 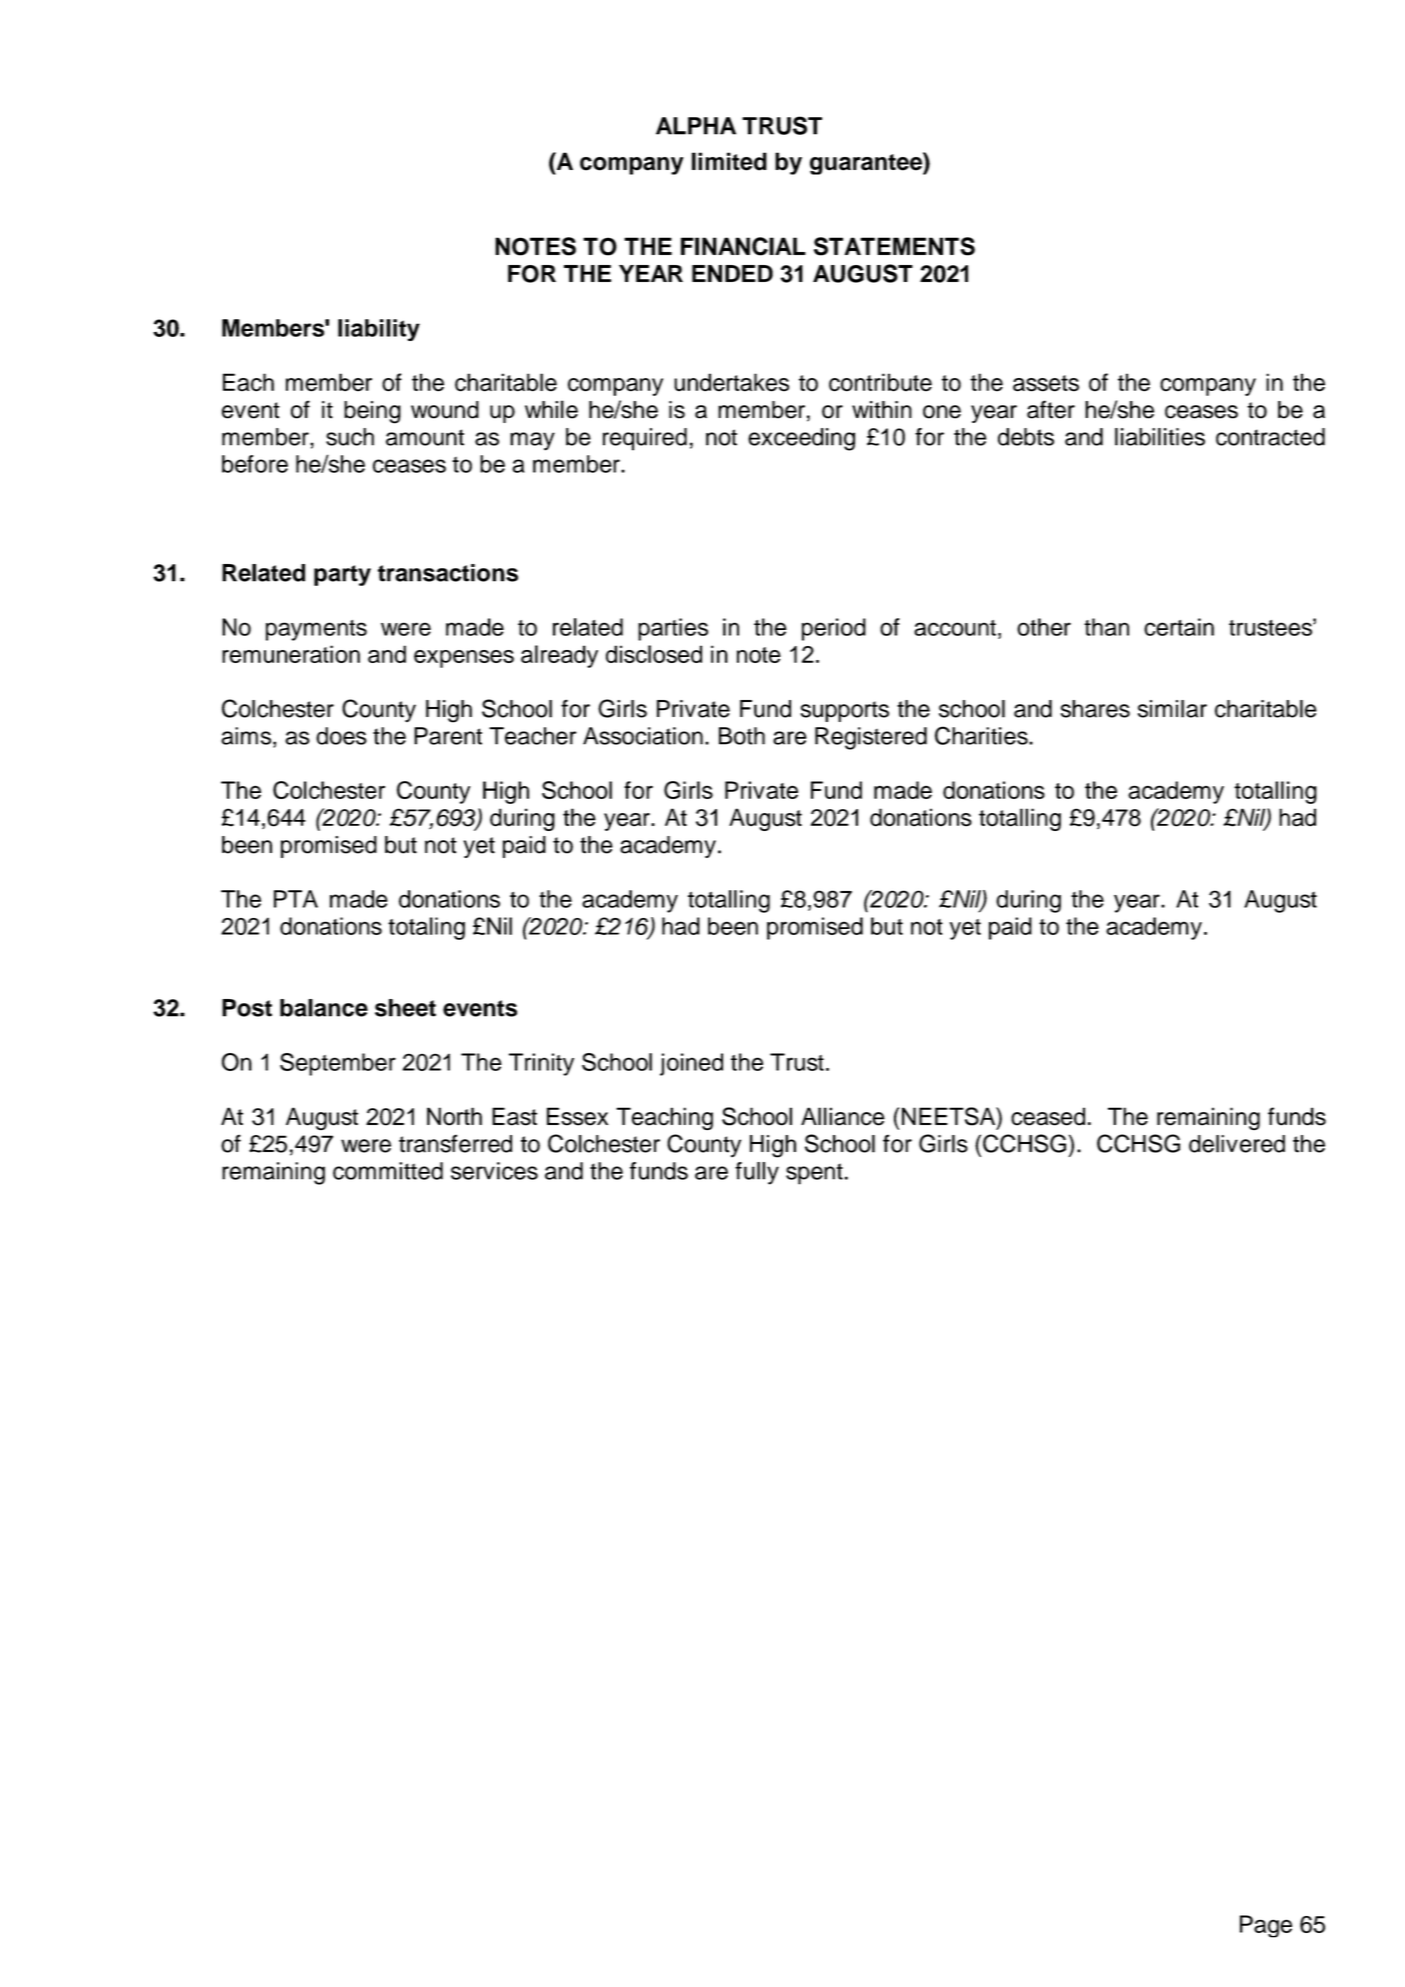 I want to click on limited, so click(x=729, y=161).
